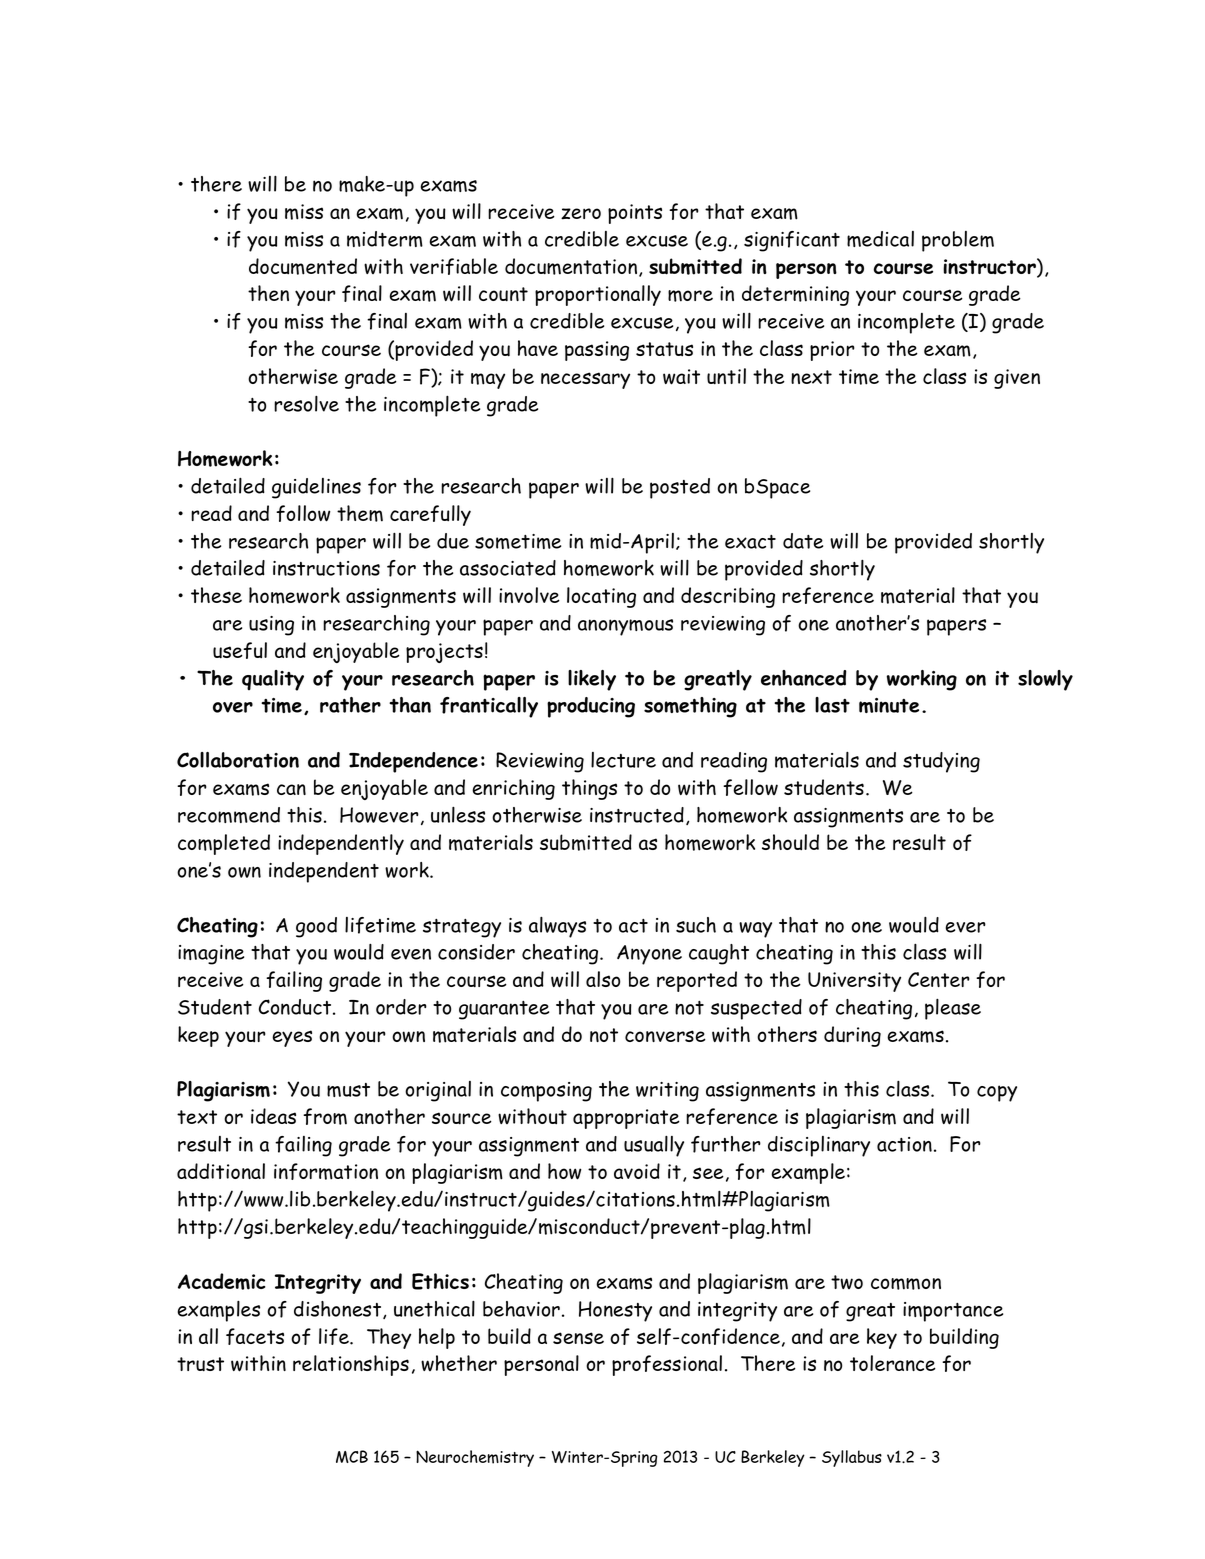 The image size is (1205, 1559). Describe the element at coordinates (958, 241) in the document. I see `problem` at that location.
